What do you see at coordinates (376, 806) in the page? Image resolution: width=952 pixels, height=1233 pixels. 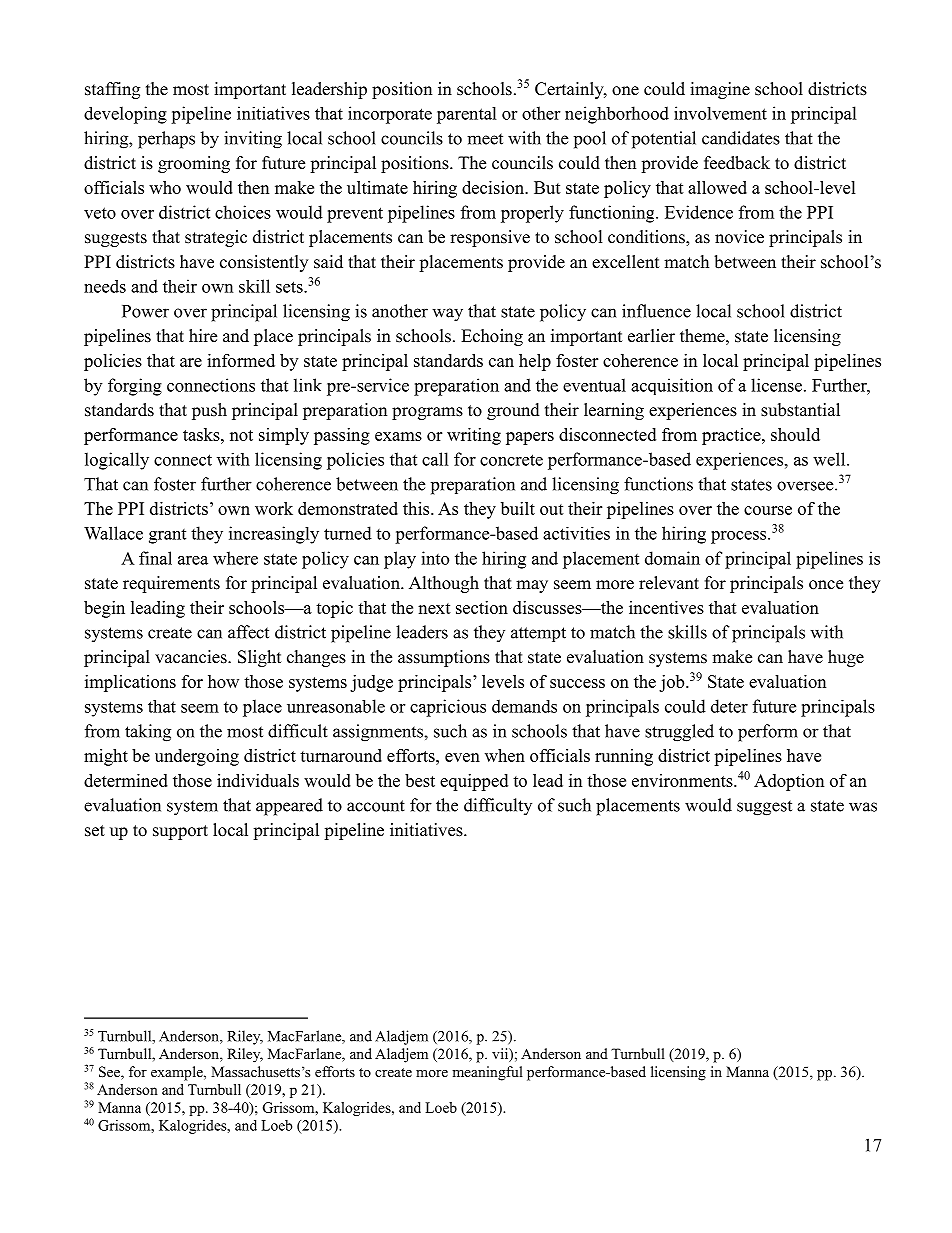 I see `account` at bounding box center [376, 806].
